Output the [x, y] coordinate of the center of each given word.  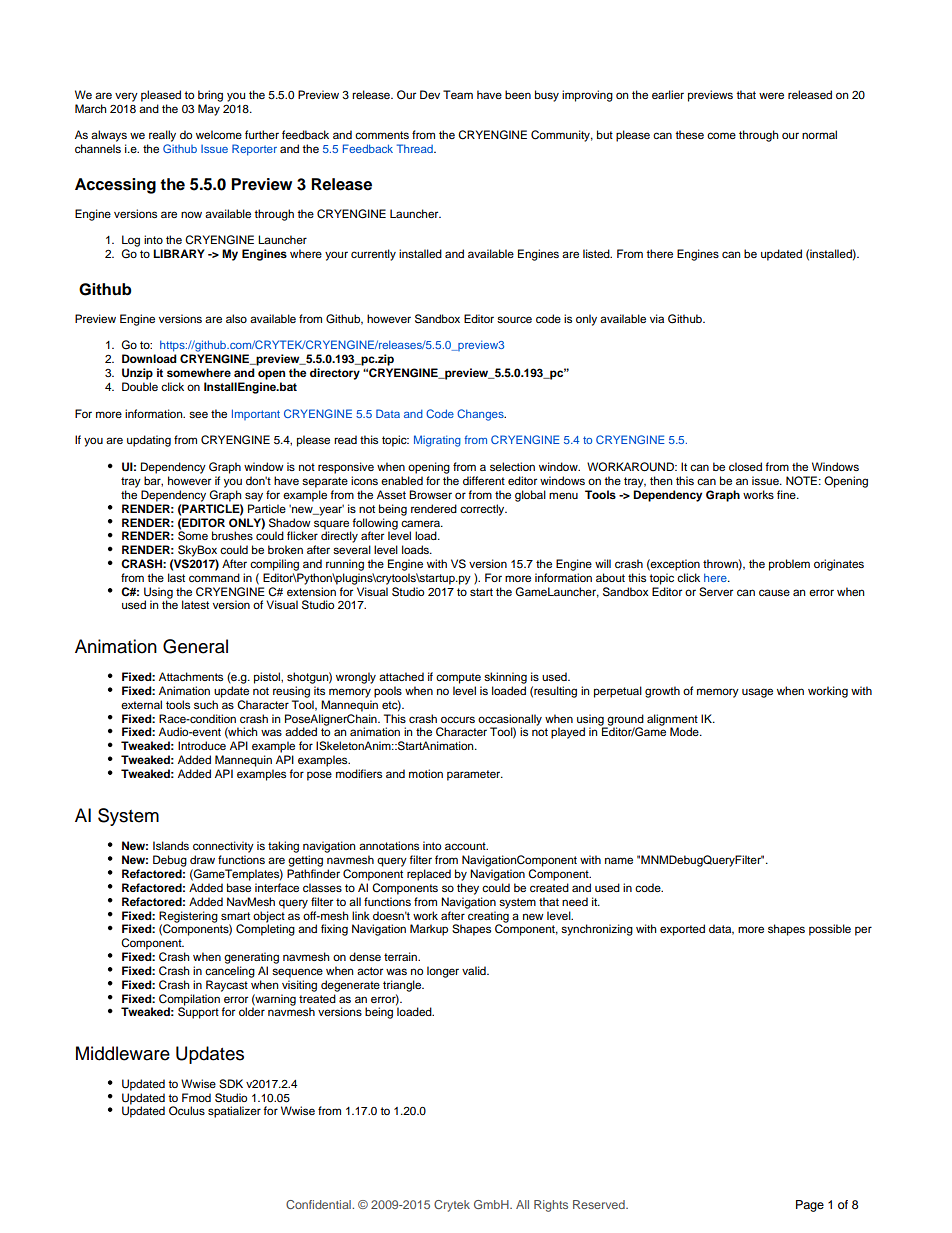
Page [810, 1206]
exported [682, 930]
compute [458, 678]
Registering [188, 918]
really [162, 136]
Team [458, 94]
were [771, 95]
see [198, 414]
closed [745, 466]
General [195, 646]
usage [757, 693]
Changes [481, 415]
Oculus [187, 1110]
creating [488, 918]
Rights [551, 1206]
